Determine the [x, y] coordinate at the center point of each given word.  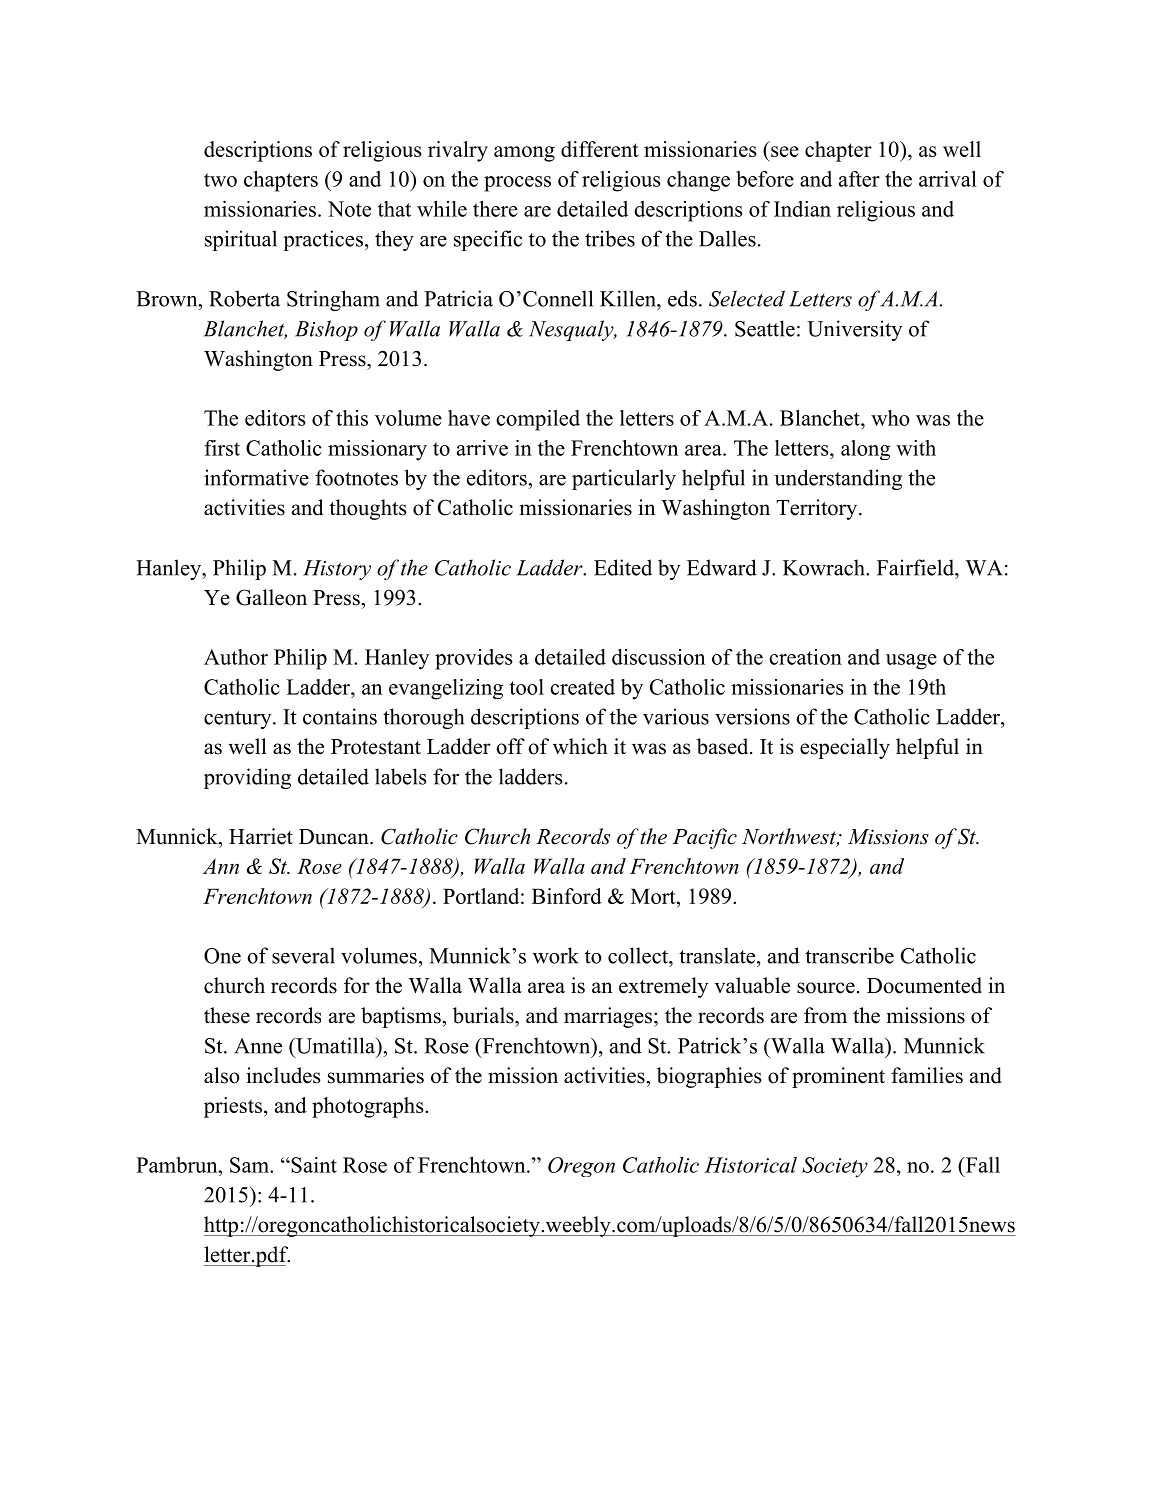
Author [236, 657]
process [517, 184]
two [220, 180]
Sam [250, 1165]
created [582, 687]
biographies [709, 1077]
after [859, 179]
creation [805, 657]
